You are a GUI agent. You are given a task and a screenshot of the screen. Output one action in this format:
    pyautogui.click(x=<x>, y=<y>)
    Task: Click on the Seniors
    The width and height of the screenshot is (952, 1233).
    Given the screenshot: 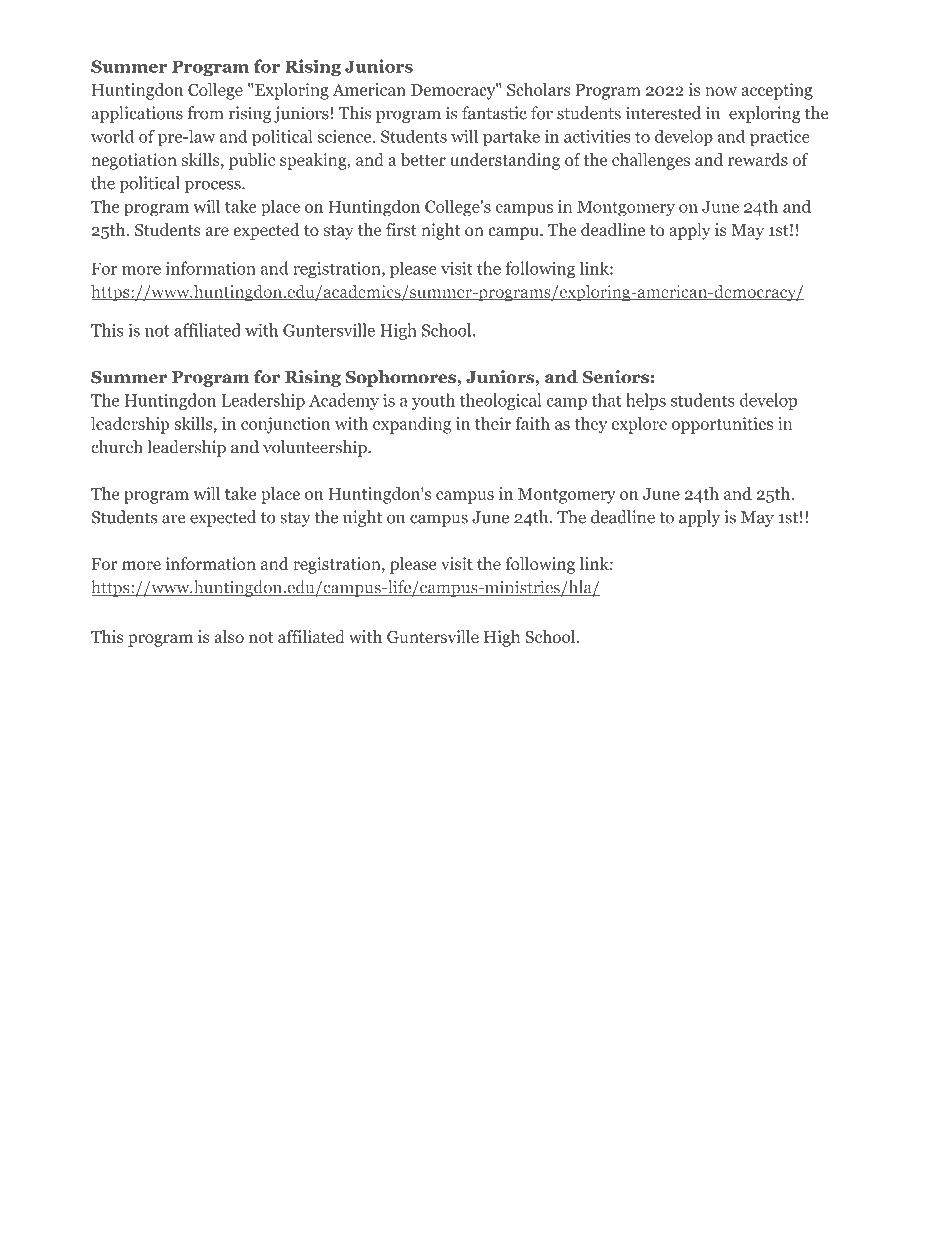 What is the action you would take?
    pyautogui.click(x=615, y=377)
